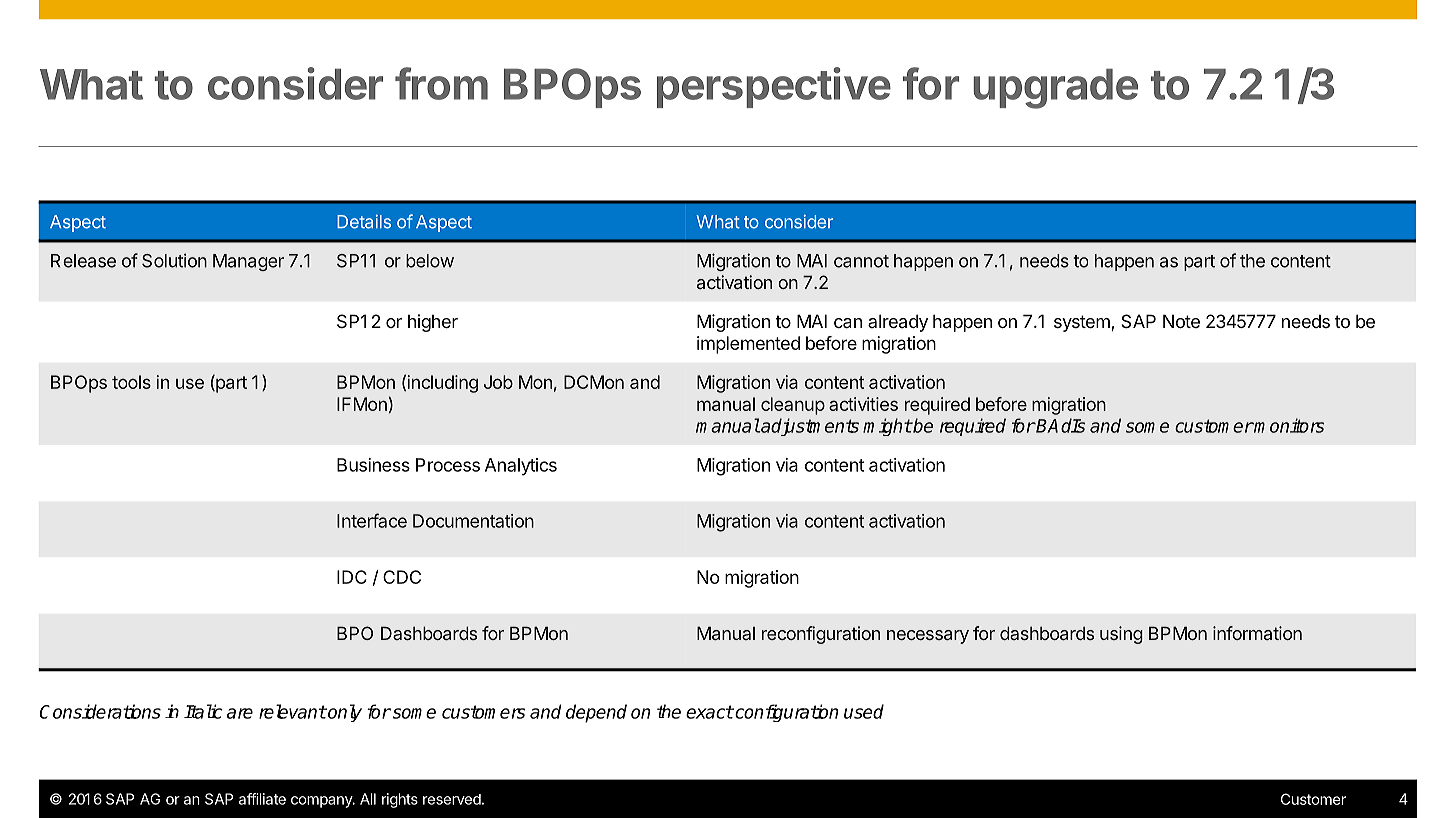  I want to click on might, so click(887, 427).
